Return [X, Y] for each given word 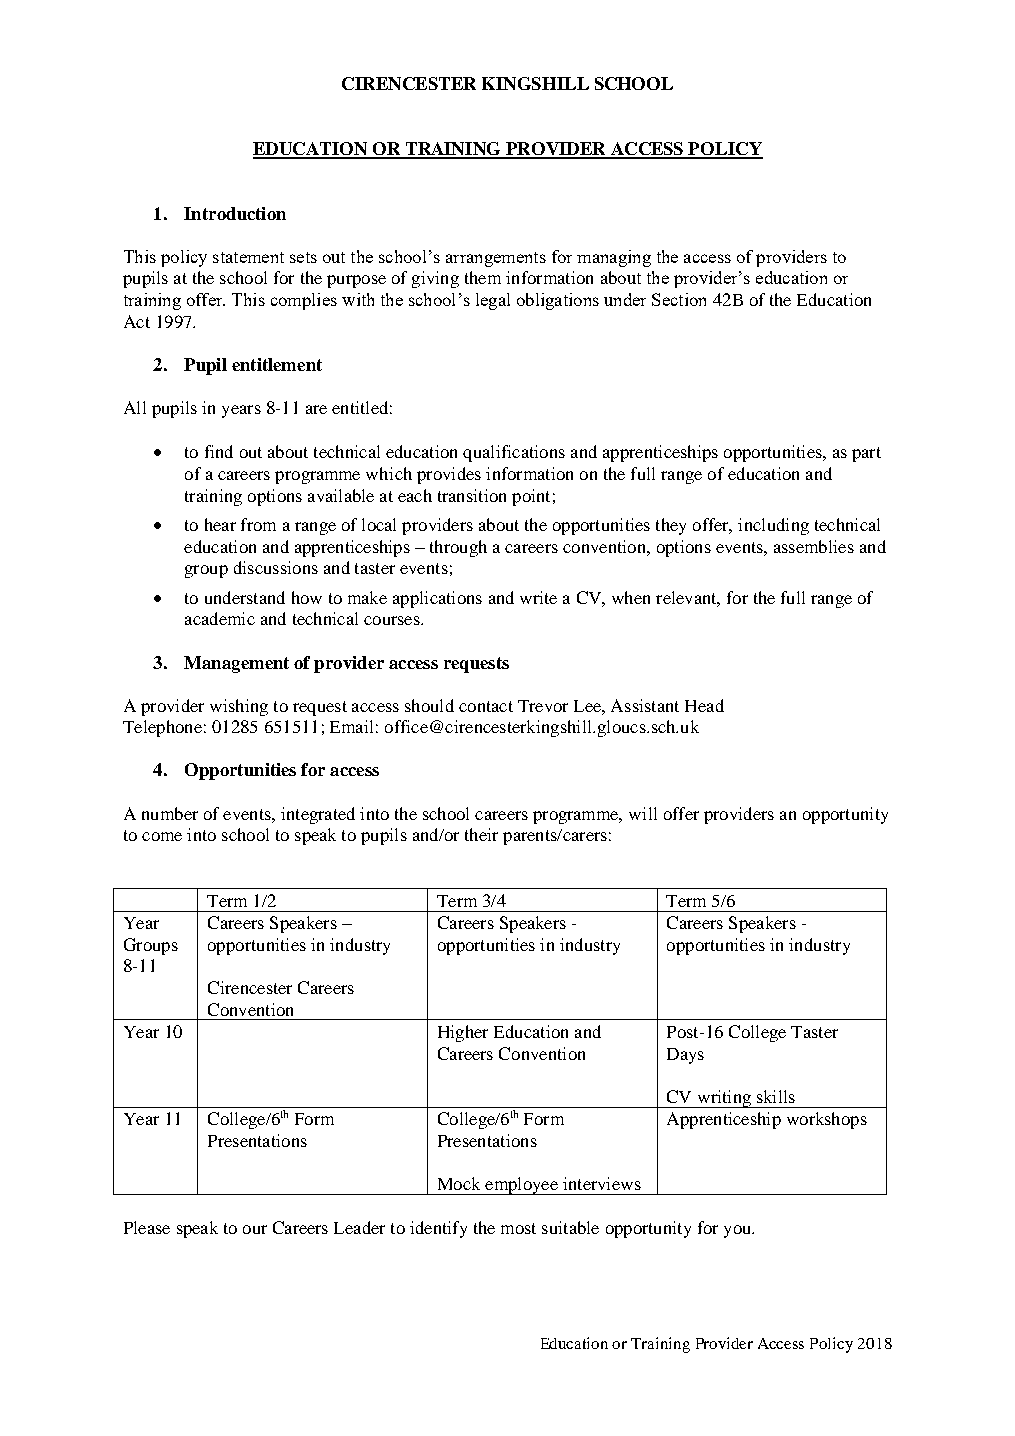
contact [486, 706]
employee [521, 1186]
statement [248, 257]
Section [679, 299]
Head [704, 705]
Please [147, 1227]
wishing [239, 707]
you [738, 1231]
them [483, 277]
